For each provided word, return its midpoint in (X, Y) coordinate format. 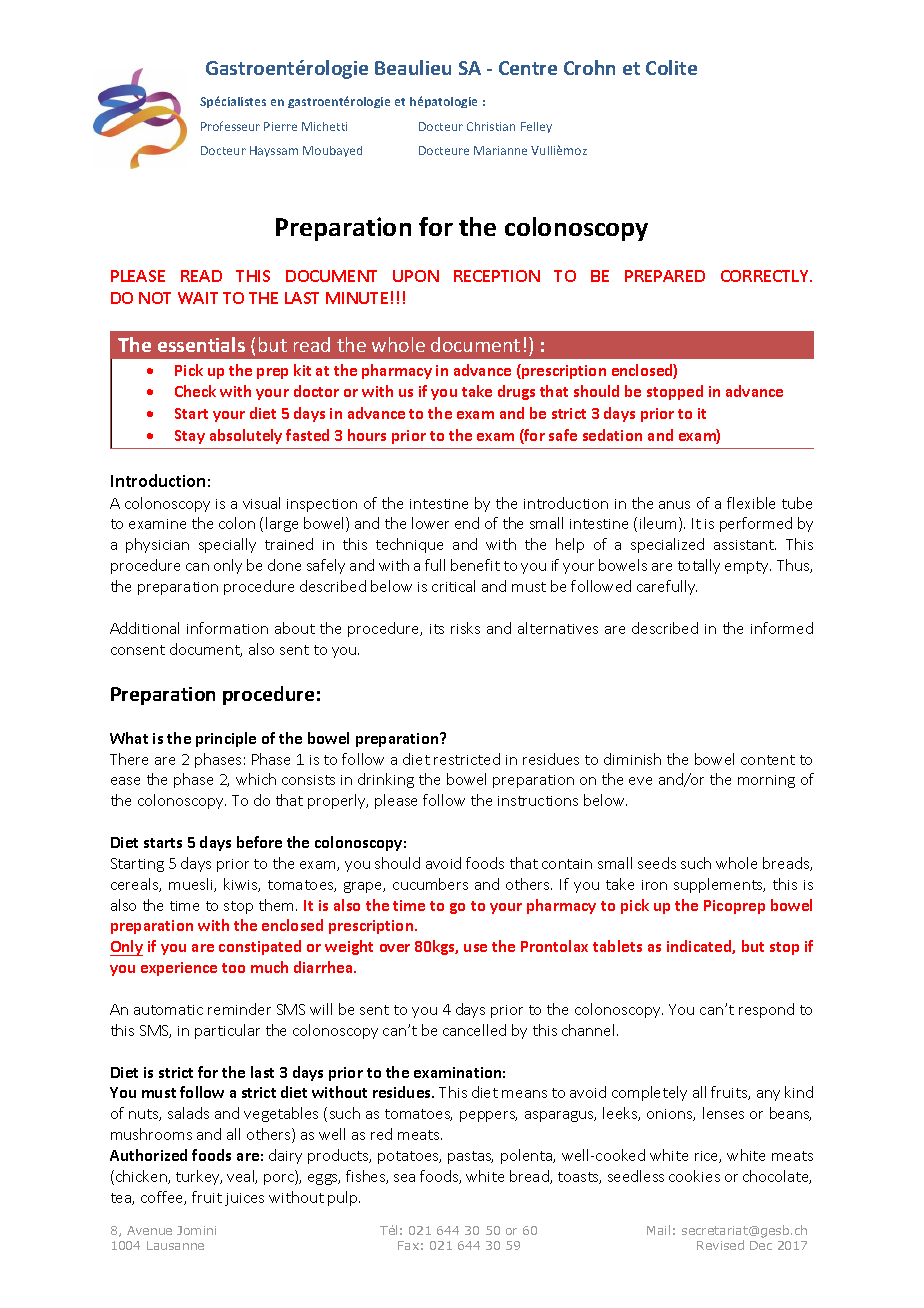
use (475, 948)
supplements (719, 885)
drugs (516, 392)
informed (782, 628)
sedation (612, 435)
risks (465, 628)
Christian (491, 126)
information (227, 628)
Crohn (589, 67)
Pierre (280, 126)
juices (244, 1199)
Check (195, 391)
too (233, 968)
